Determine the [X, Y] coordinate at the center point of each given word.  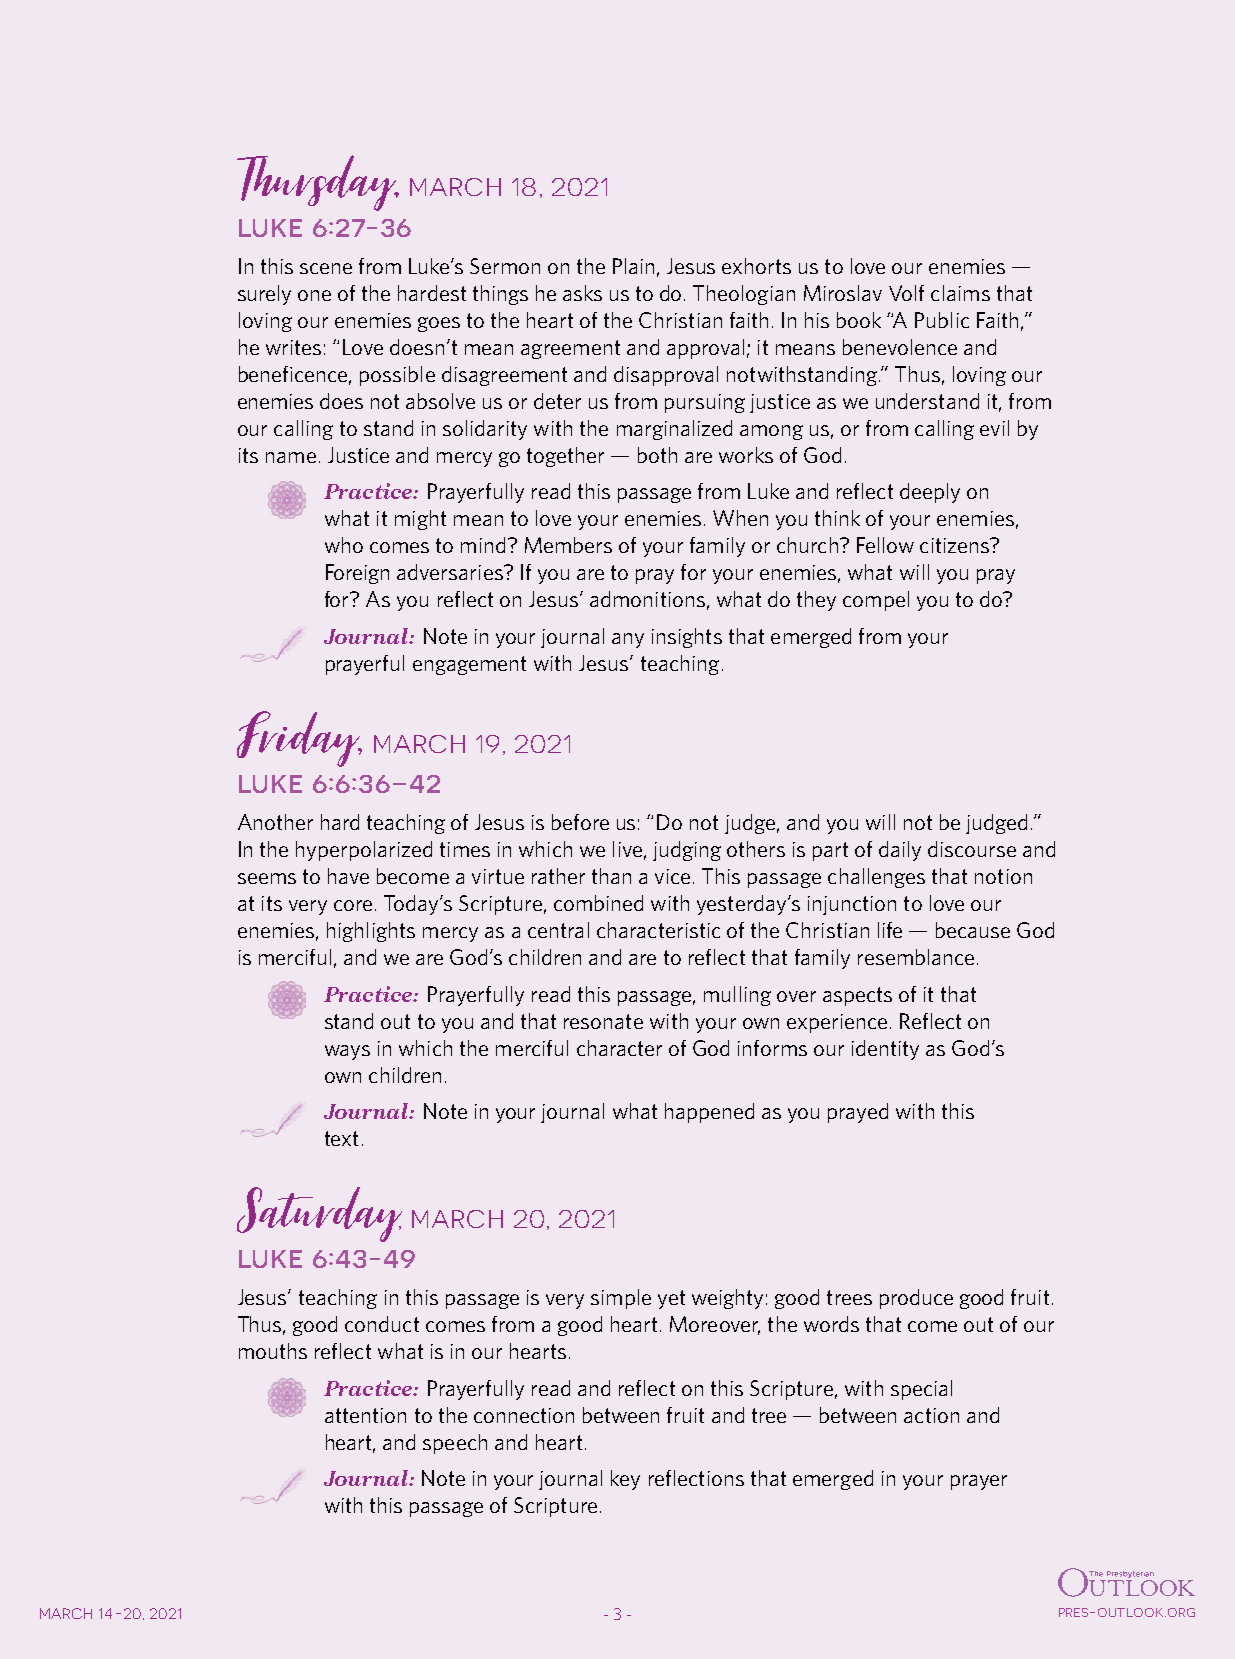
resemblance [916, 957]
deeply [930, 493]
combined [598, 903]
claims [960, 293]
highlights [371, 932]
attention [365, 1415]
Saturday [319, 1214]
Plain [633, 266]
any [628, 640]
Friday [299, 739]
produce [916, 1299]
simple [621, 1299]
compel [876, 601]
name [291, 457]
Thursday [318, 183]
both [657, 455]
